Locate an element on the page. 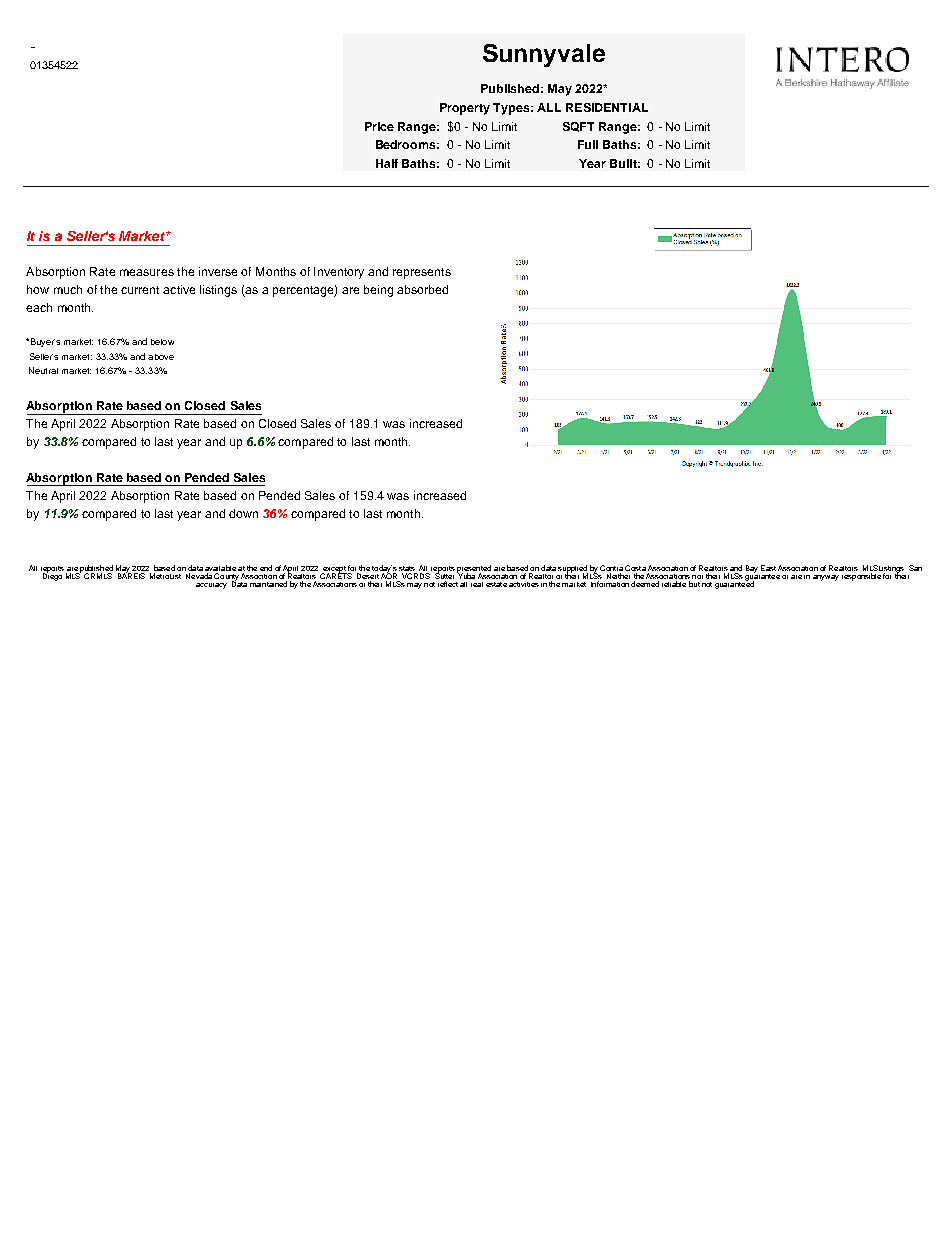 The height and width of the page is (1233, 952). measures is located at coordinates (147, 272).
